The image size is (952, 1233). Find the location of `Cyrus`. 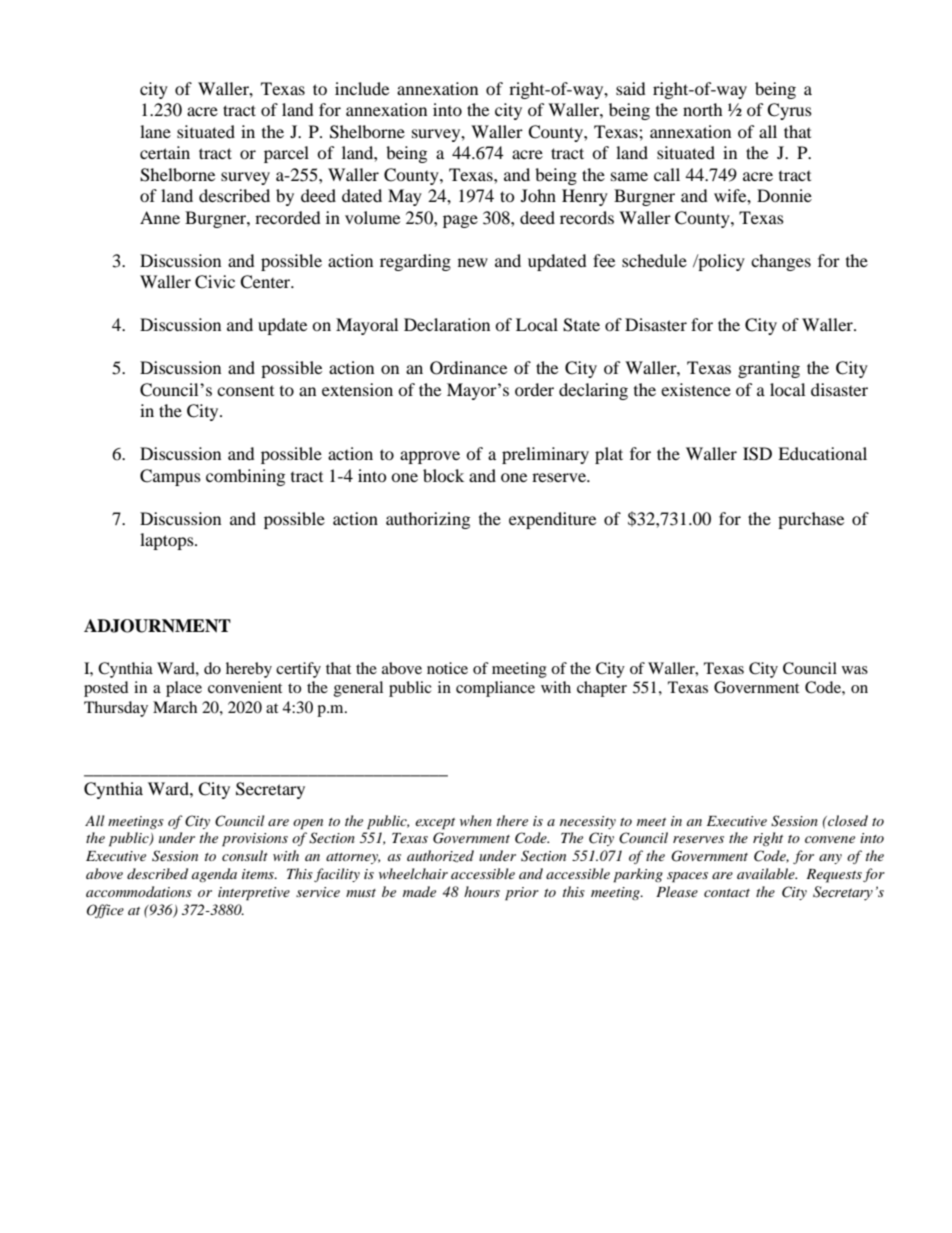

Cyrus is located at coordinates (789, 111).
